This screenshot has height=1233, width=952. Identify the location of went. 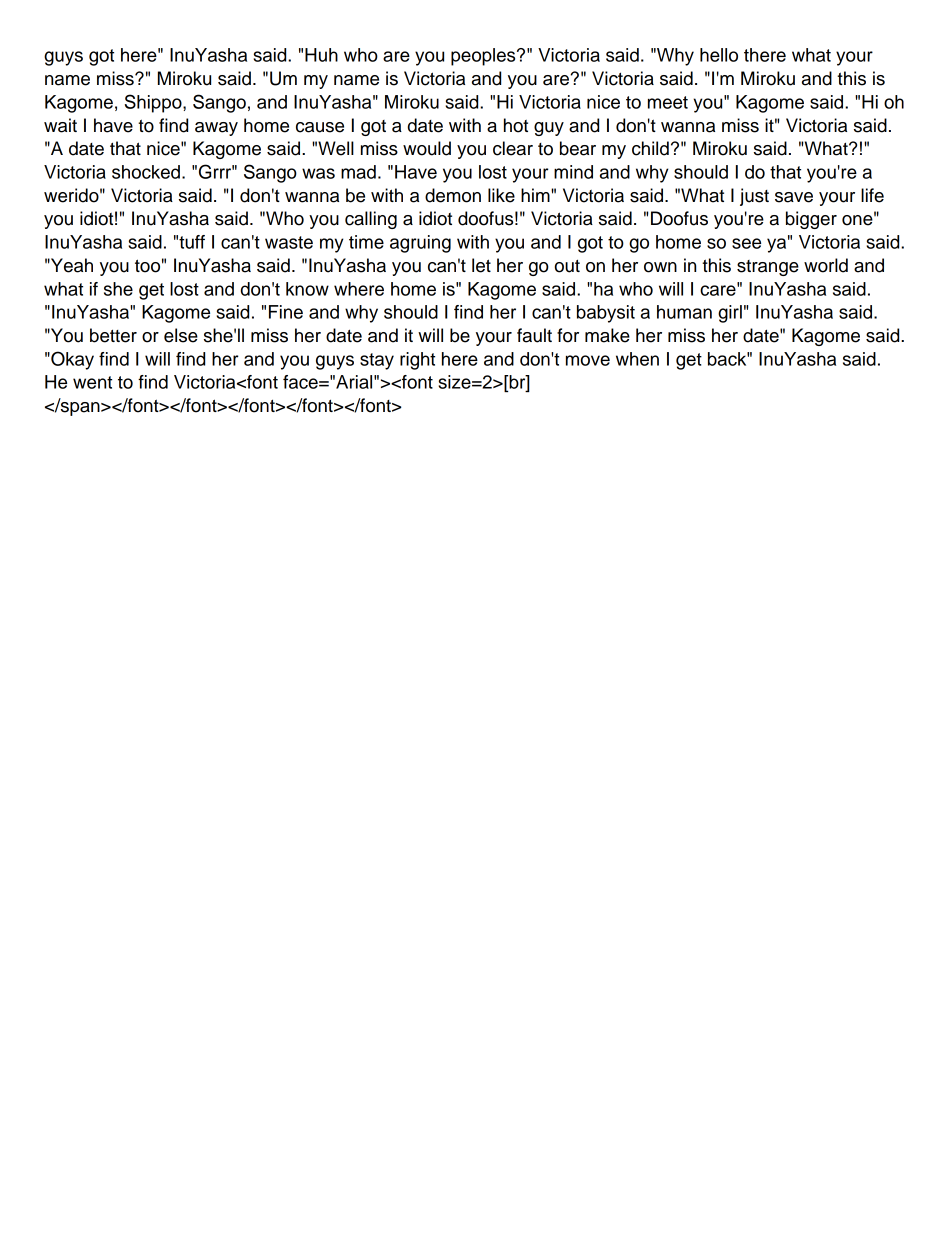
(92, 382).
